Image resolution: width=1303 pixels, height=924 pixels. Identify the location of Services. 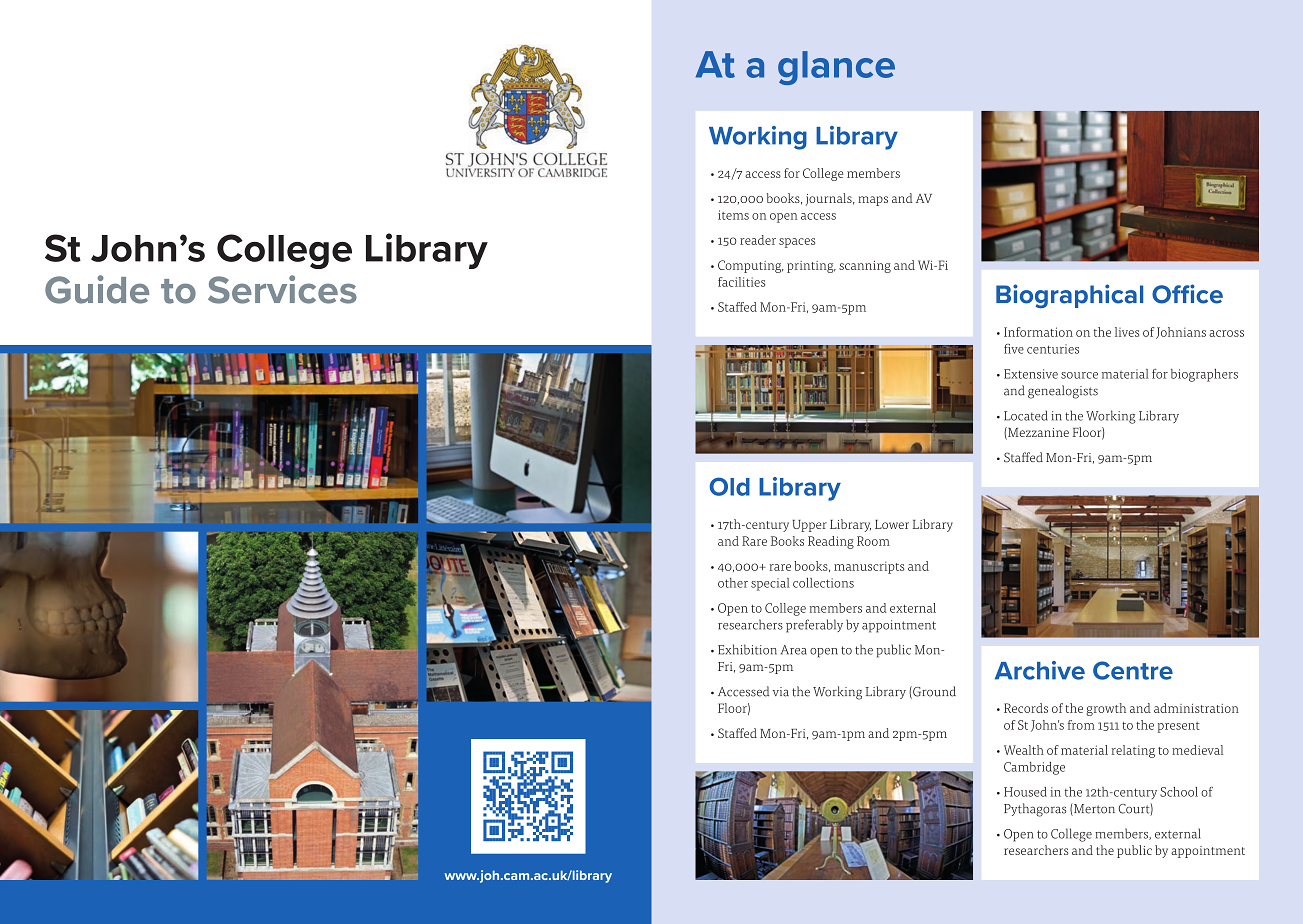
(282, 289).
